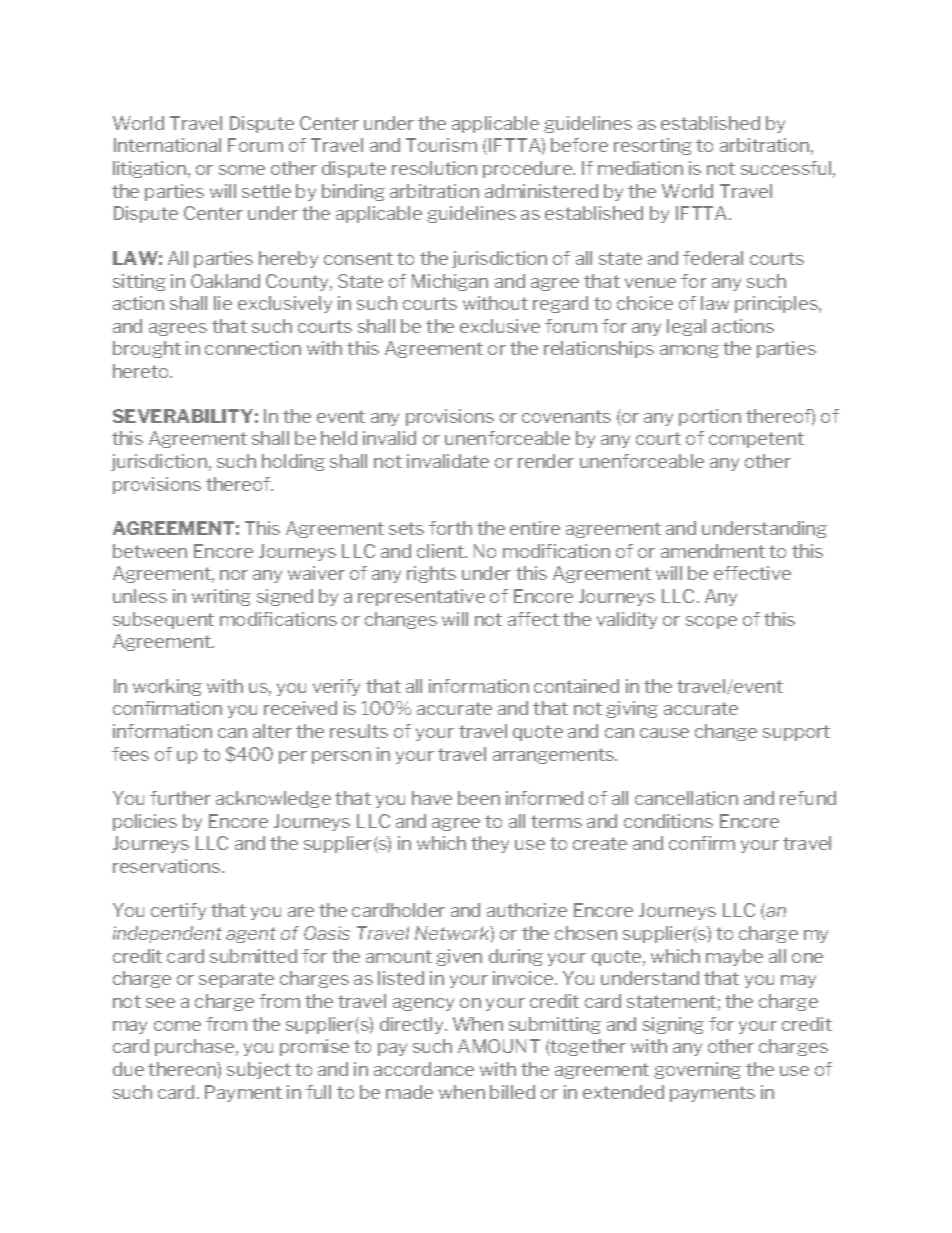  I want to click on resolution, so click(434, 168).
